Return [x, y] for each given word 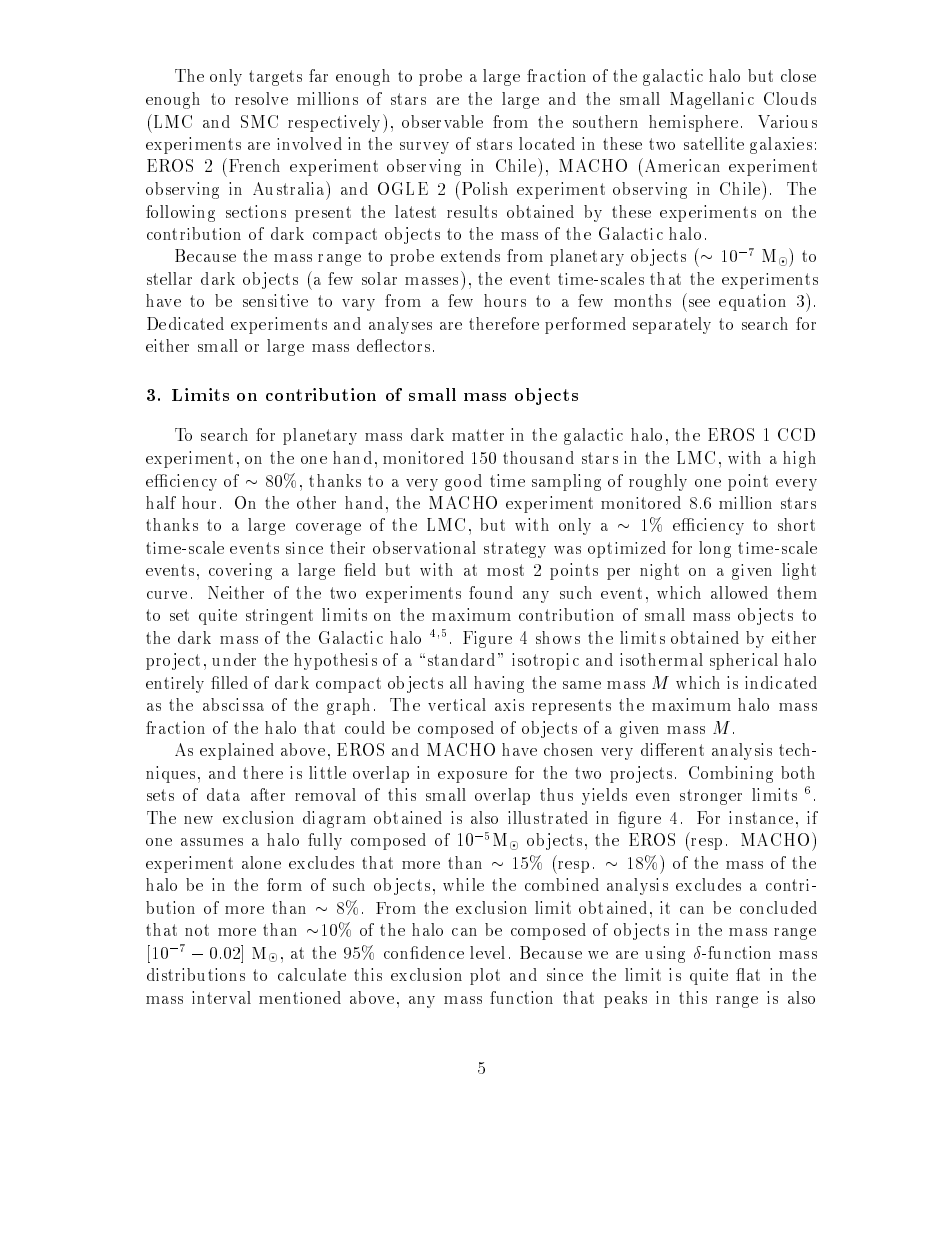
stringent [279, 617]
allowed [739, 592]
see [699, 303]
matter [478, 435]
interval [221, 997]
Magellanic [712, 100]
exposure [472, 777]
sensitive [275, 300]
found [491, 592]
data [223, 794]
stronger [711, 797]
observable [442, 121]
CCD [796, 434]
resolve [261, 98]
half [161, 502]
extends [470, 255]
